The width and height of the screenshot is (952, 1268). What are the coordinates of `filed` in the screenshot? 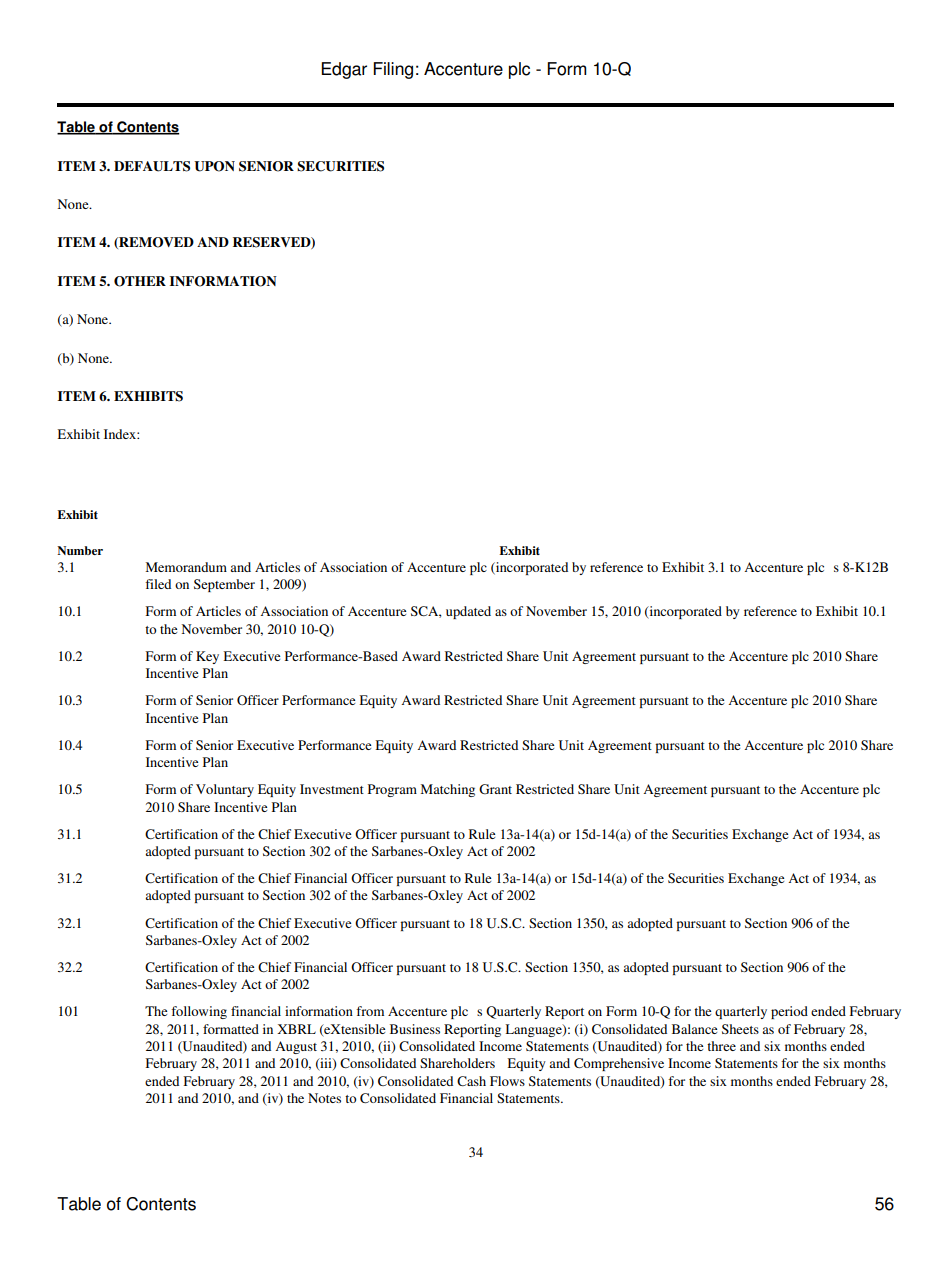 It's located at (158, 584).
